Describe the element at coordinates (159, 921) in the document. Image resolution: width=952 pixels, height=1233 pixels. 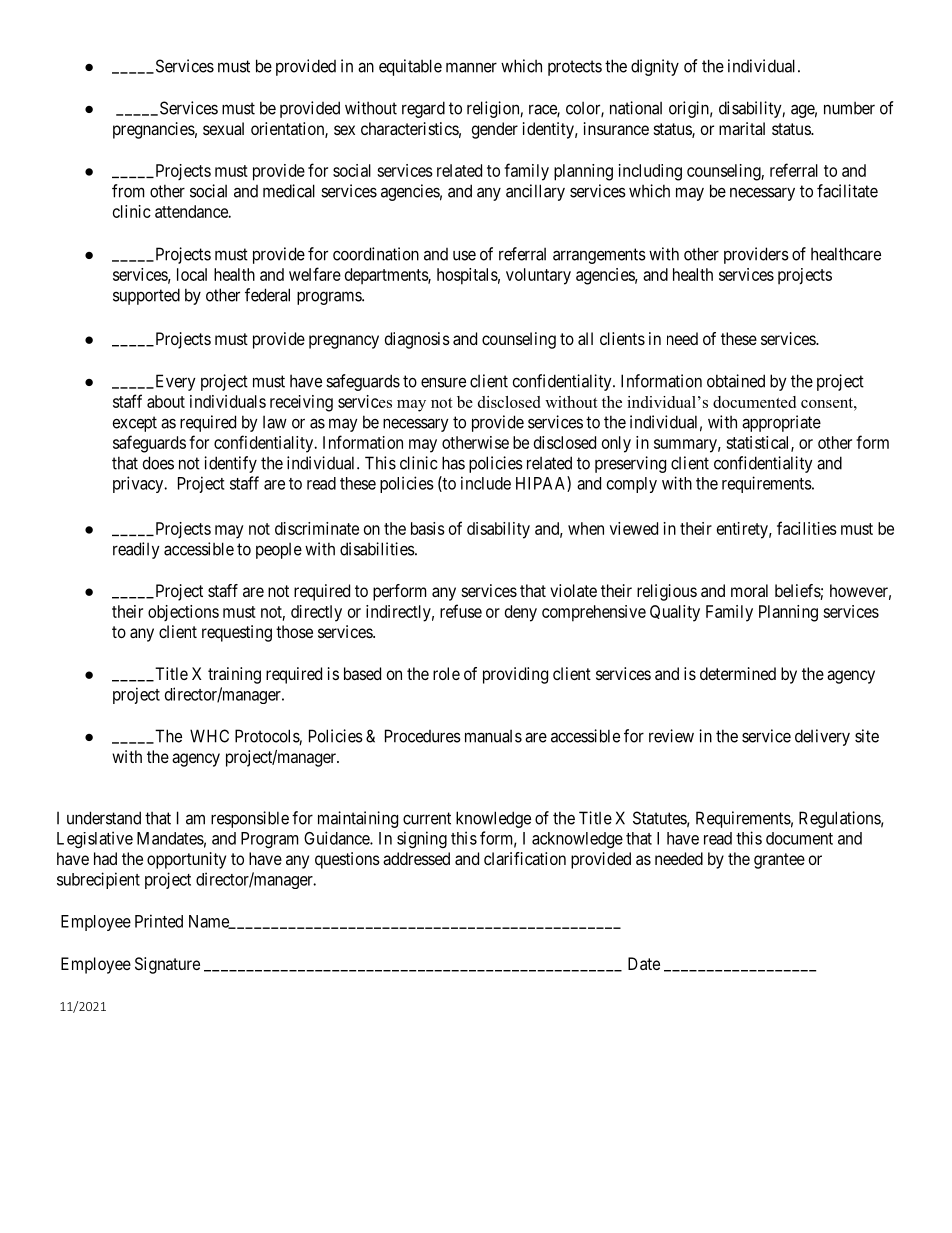
I see `Printed` at that location.
